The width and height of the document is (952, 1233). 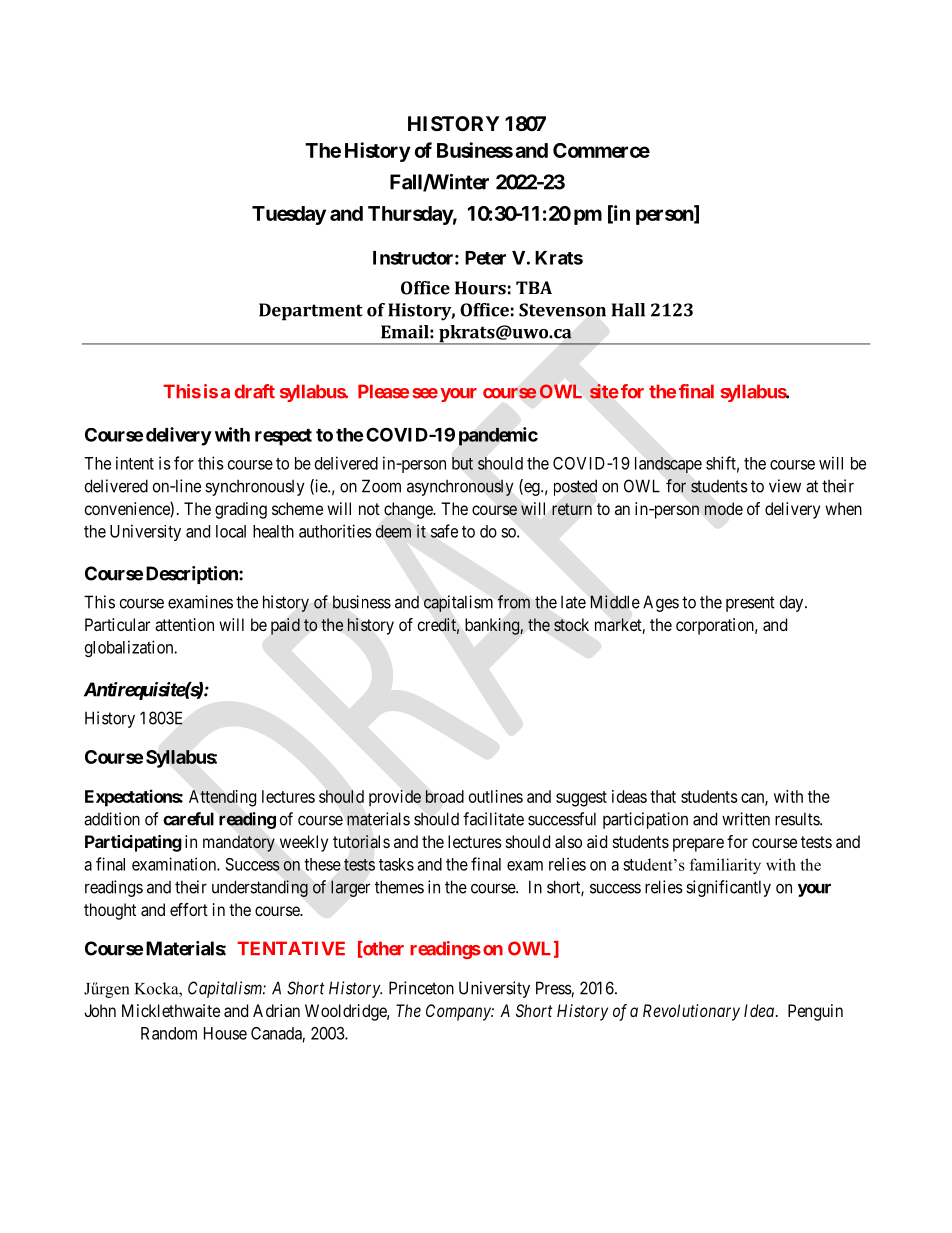 I want to click on Hall, so click(x=628, y=310).
